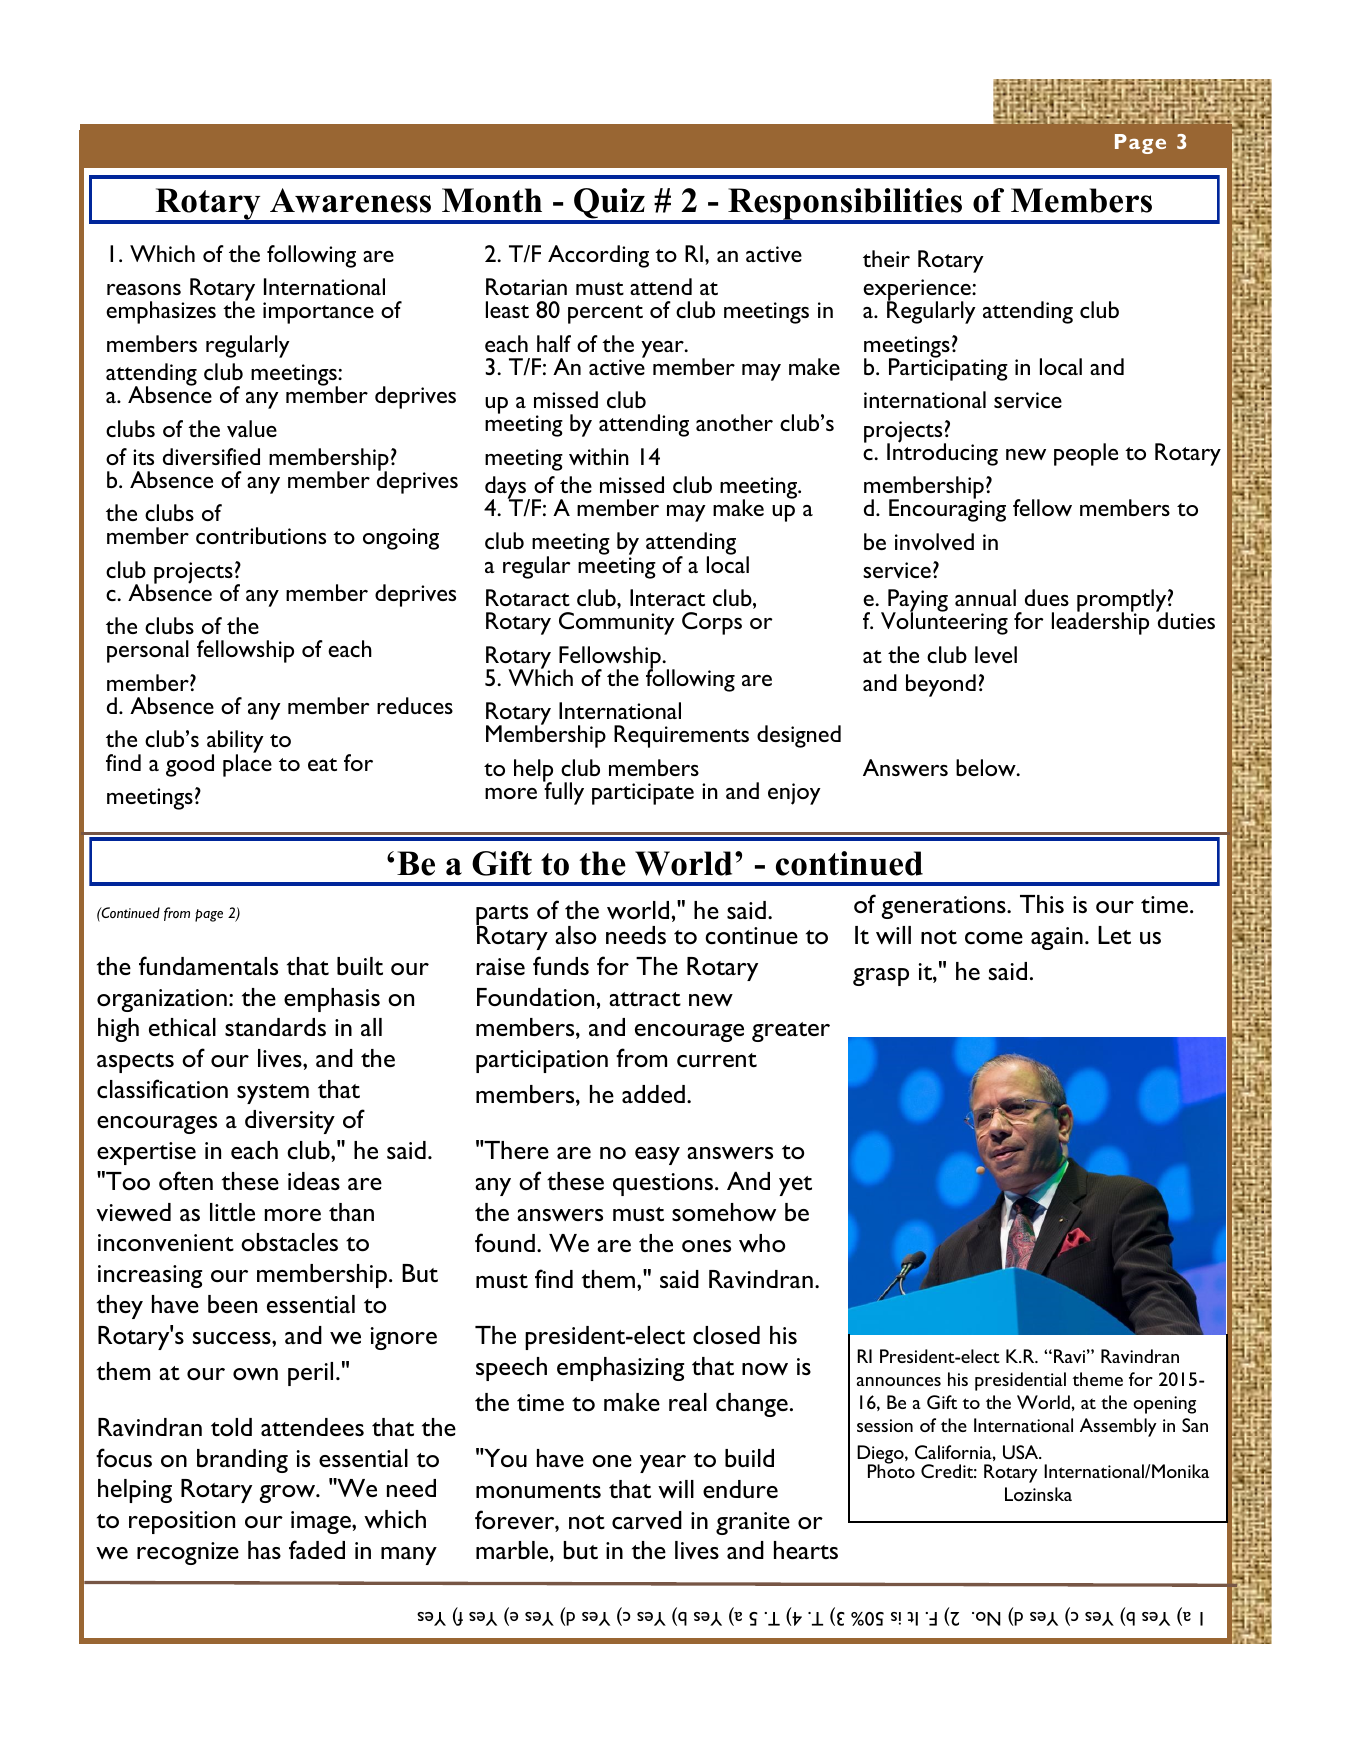 This screenshot has width=1351, height=1748. What do you see at coordinates (795, 1186) in the screenshot?
I see `yet` at bounding box center [795, 1186].
